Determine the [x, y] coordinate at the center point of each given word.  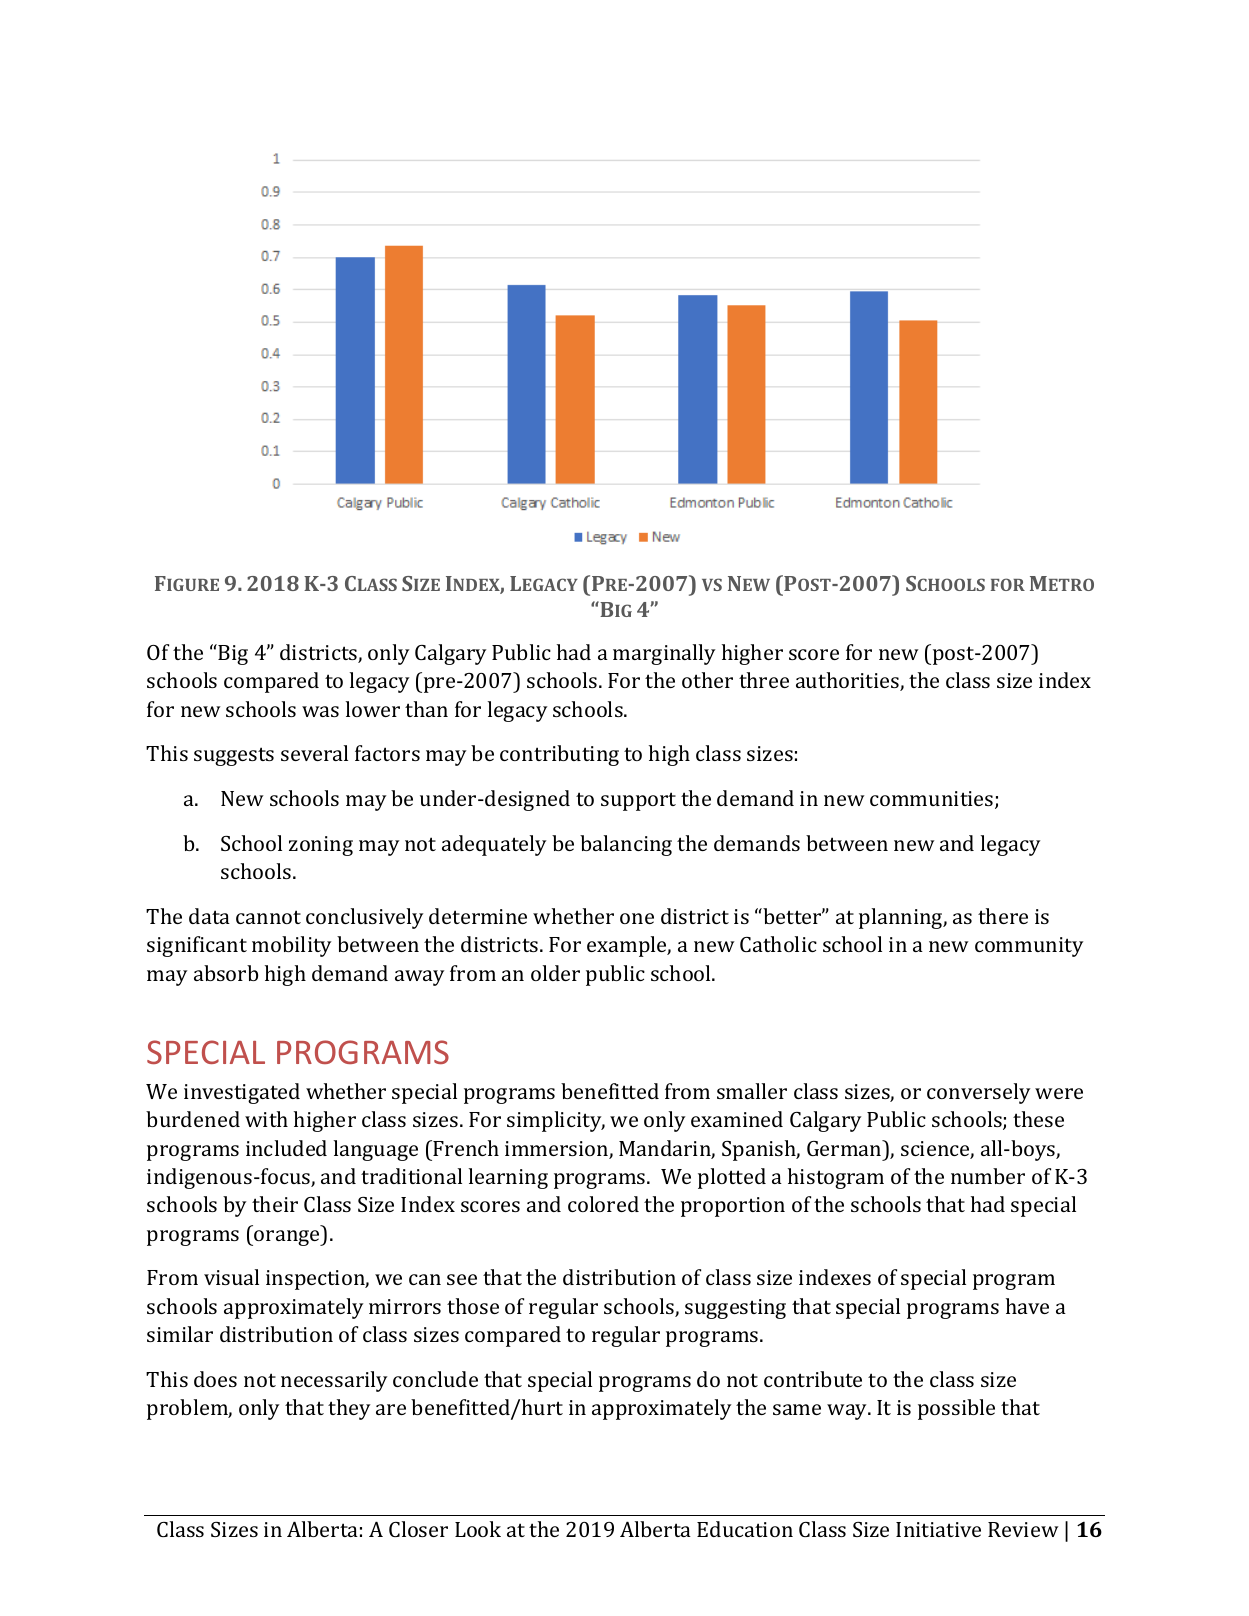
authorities [848, 681]
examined [737, 1119]
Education [745, 1529]
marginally [664, 654]
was [320, 711]
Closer [418, 1529]
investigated [242, 1093]
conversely [979, 1093]
